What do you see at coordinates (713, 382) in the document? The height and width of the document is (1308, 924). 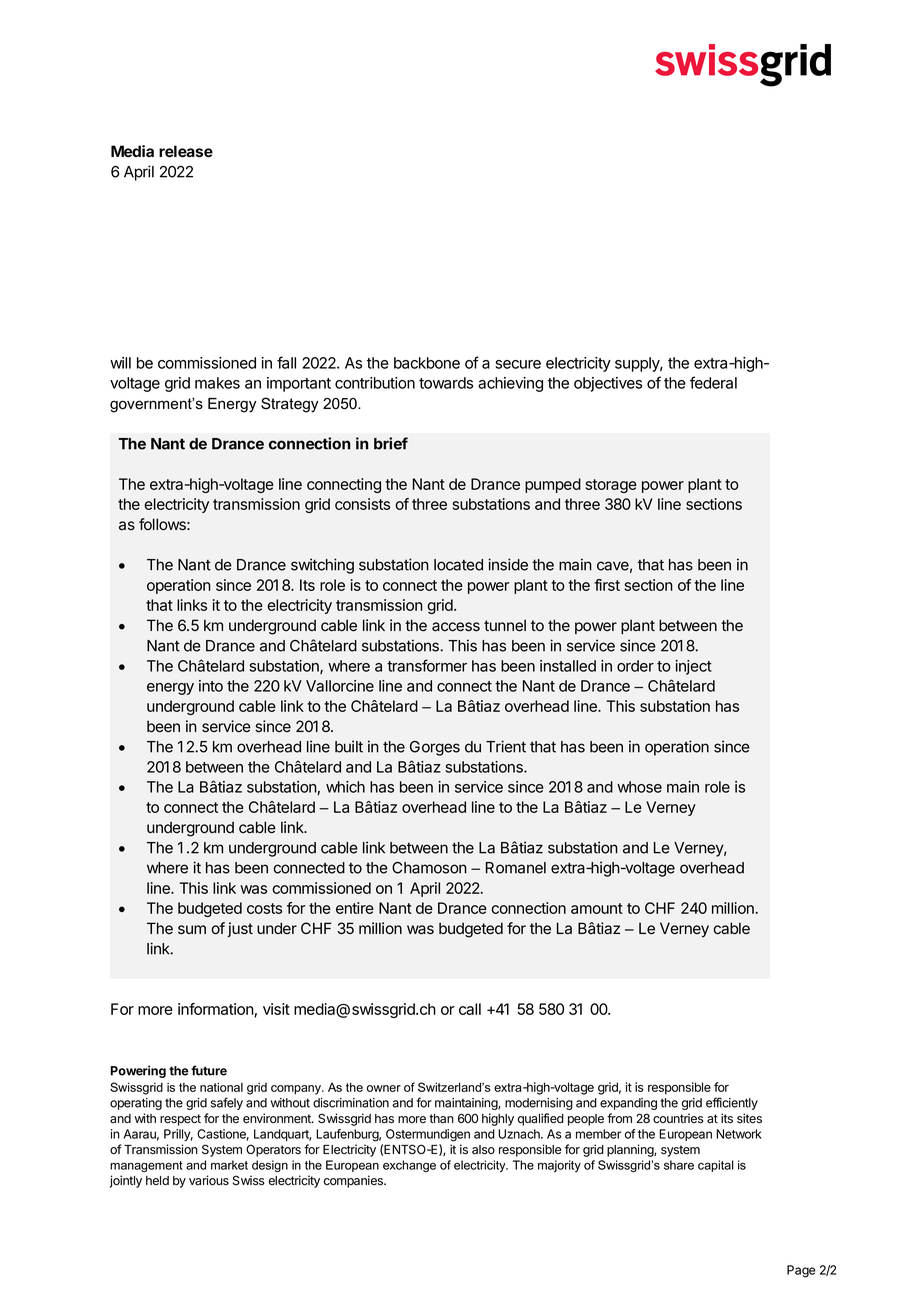 I see `federal` at bounding box center [713, 382].
